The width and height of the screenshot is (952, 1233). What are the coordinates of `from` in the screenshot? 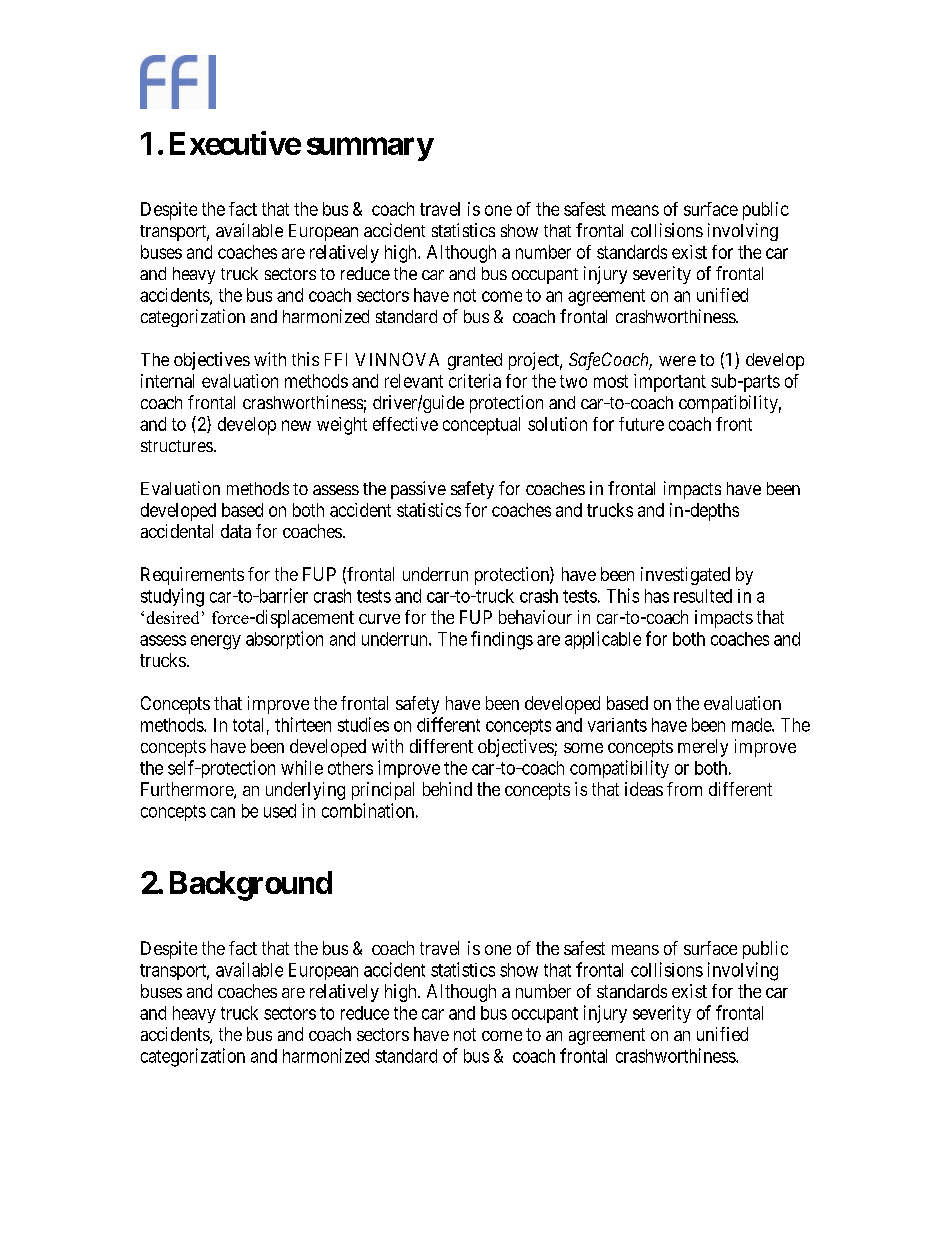 It's located at (684, 789).
